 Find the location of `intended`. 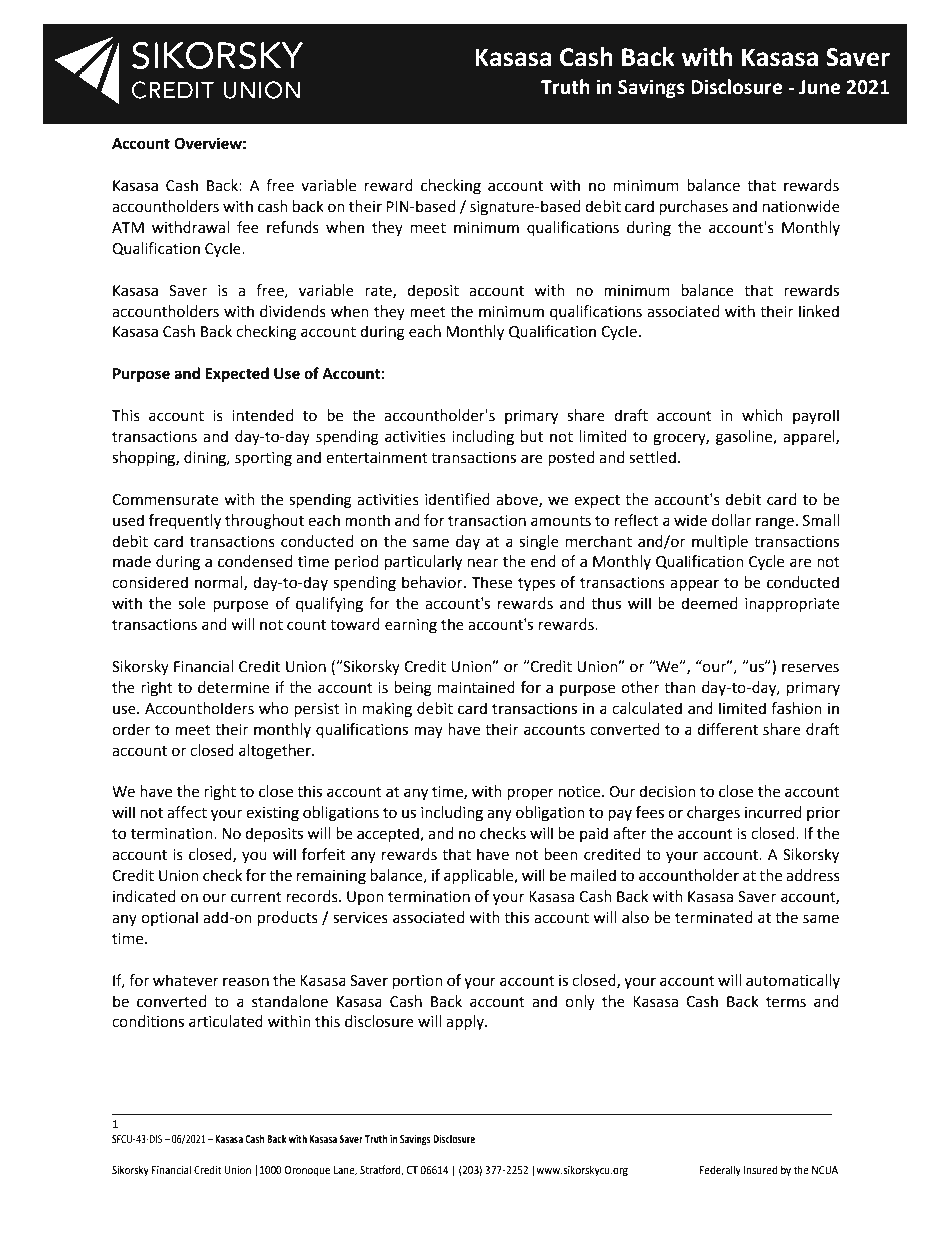

intended is located at coordinates (263, 415).
